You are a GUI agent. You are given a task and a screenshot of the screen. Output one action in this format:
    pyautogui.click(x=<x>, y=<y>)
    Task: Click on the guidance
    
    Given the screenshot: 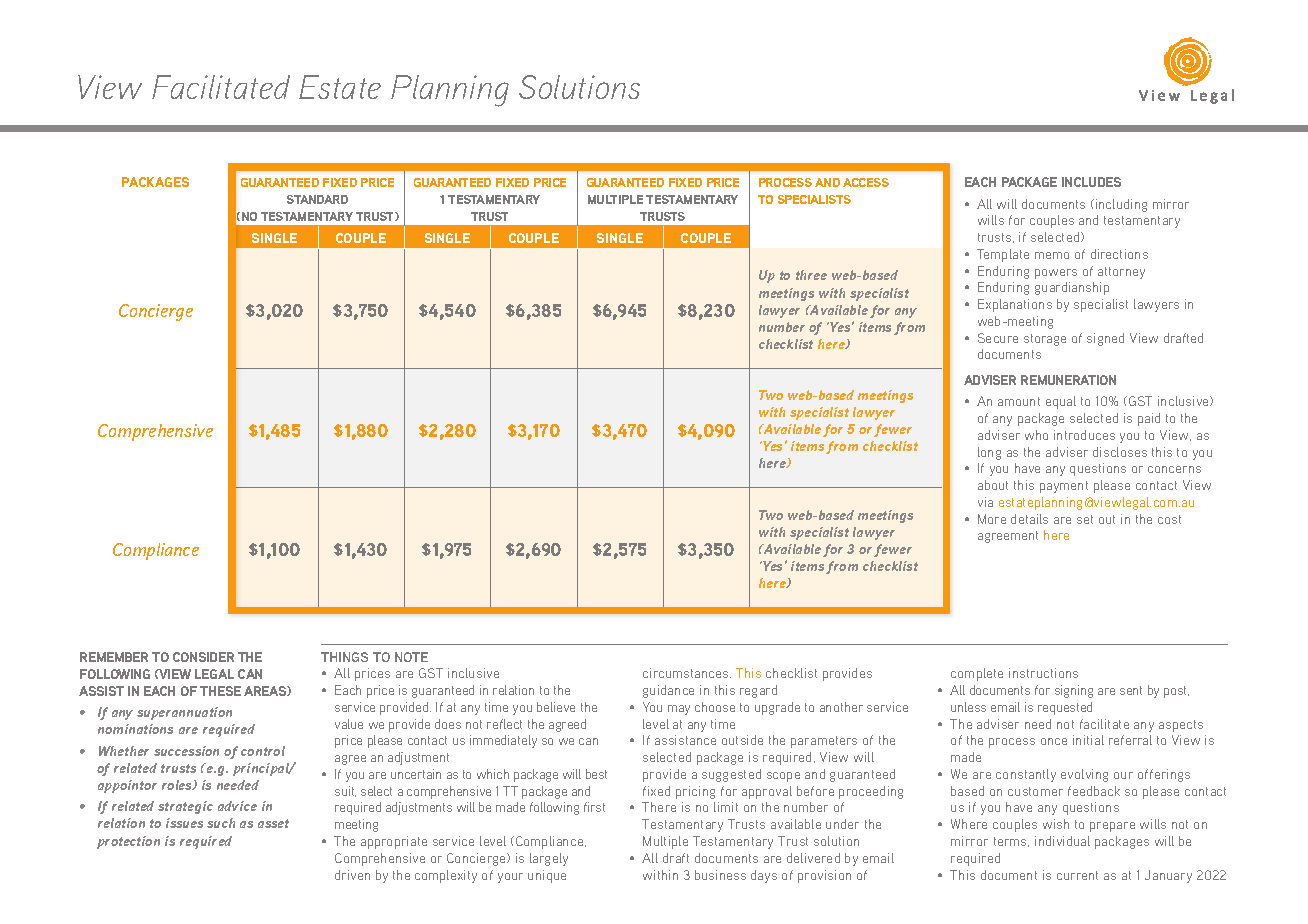 What is the action you would take?
    pyautogui.click(x=668, y=691)
